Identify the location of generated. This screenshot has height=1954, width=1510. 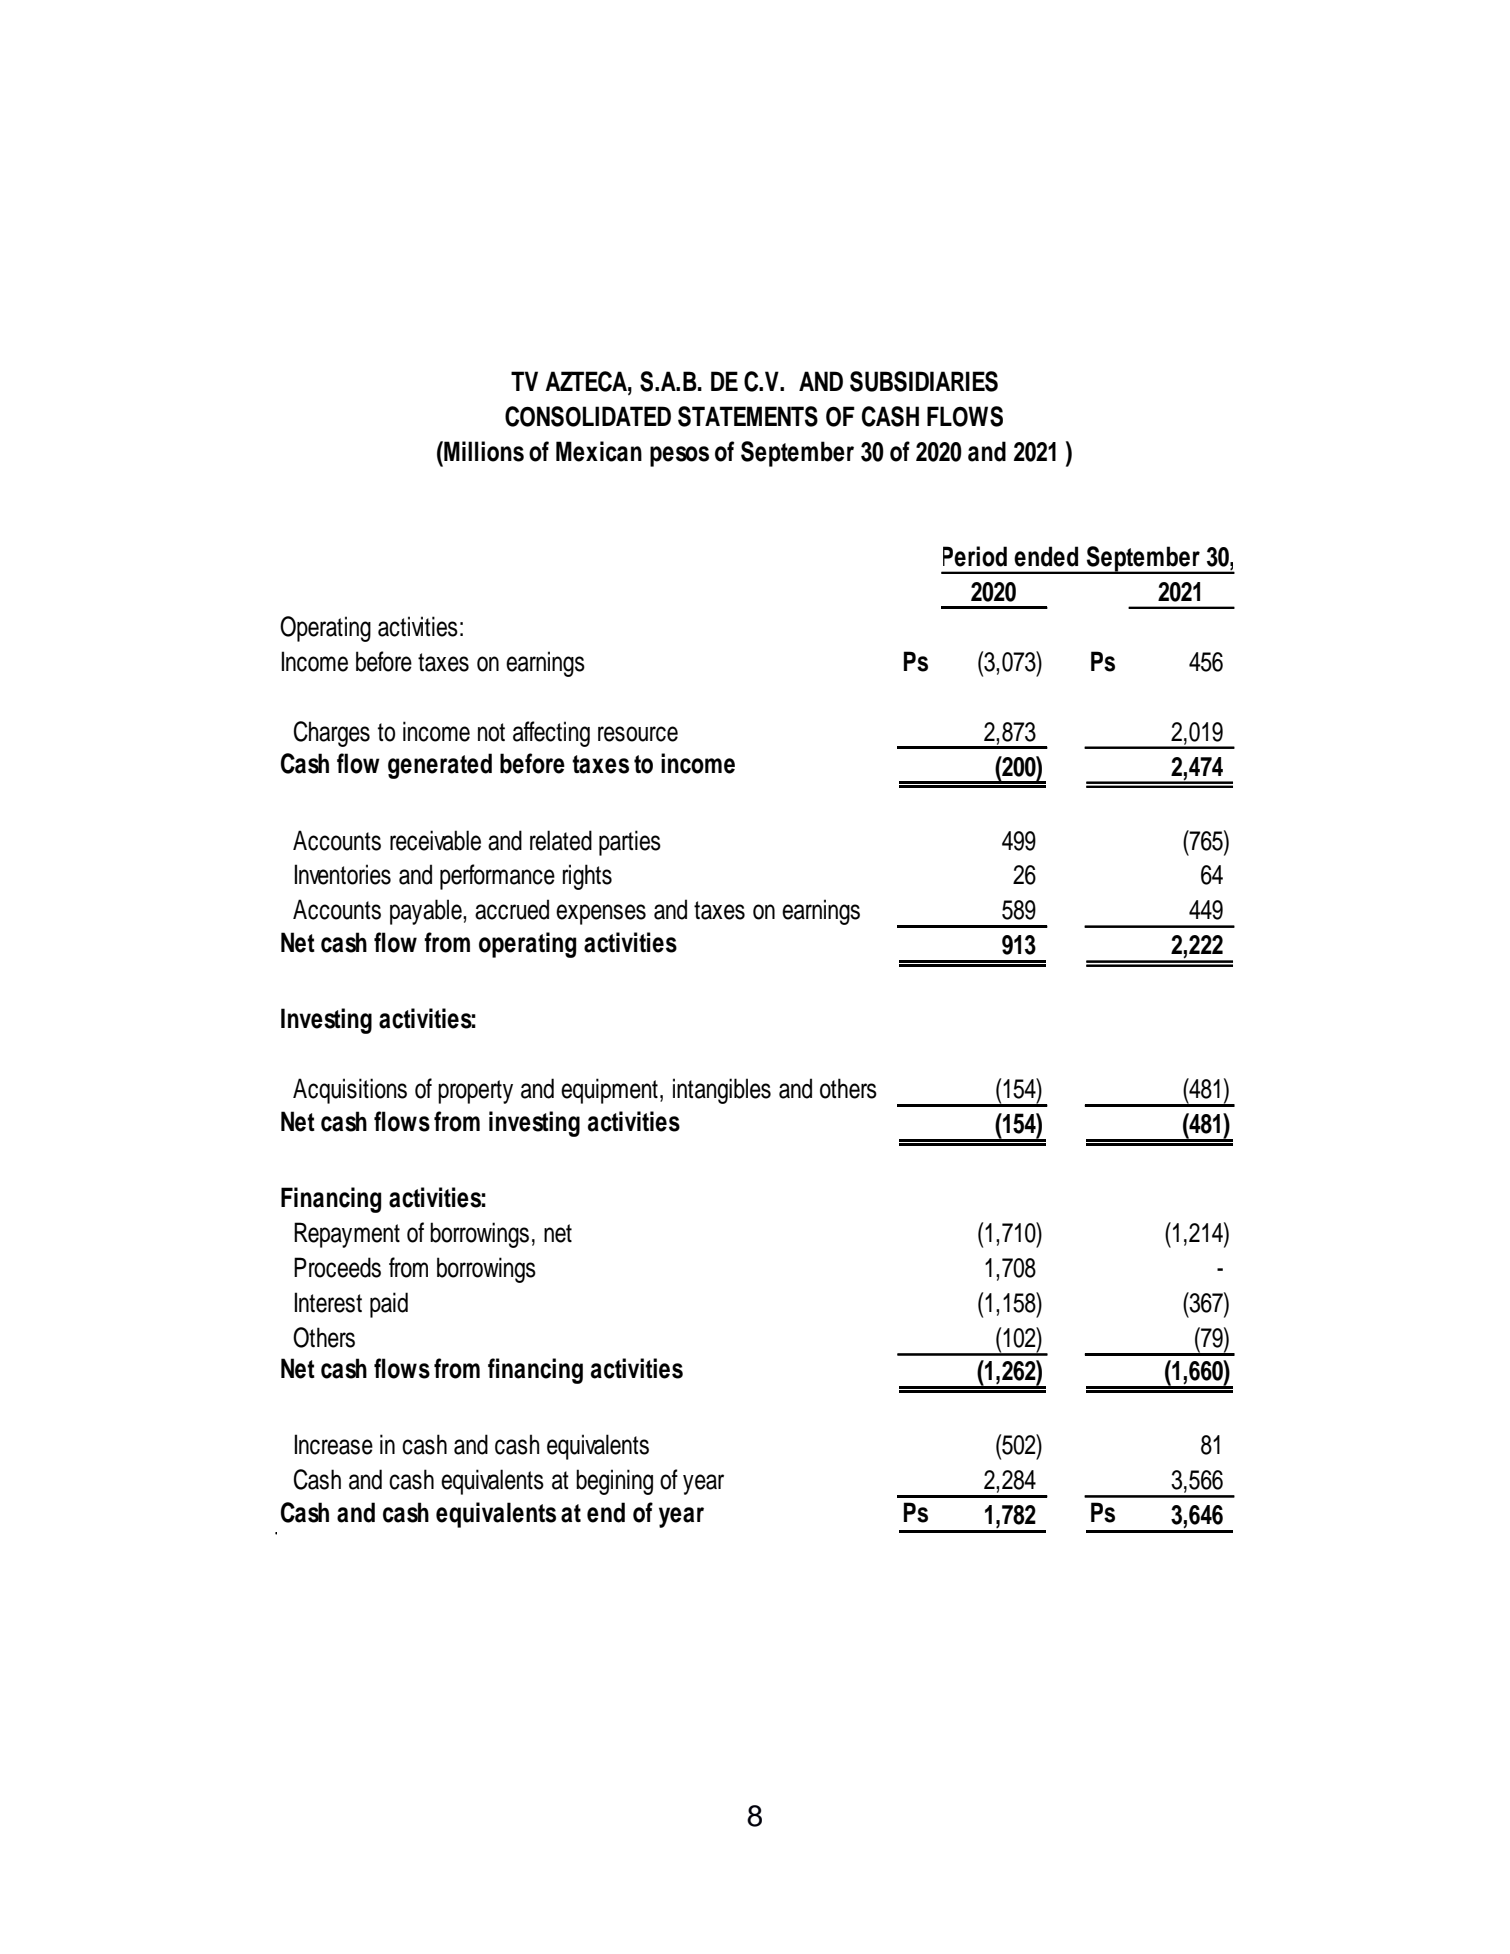
(440, 766).
